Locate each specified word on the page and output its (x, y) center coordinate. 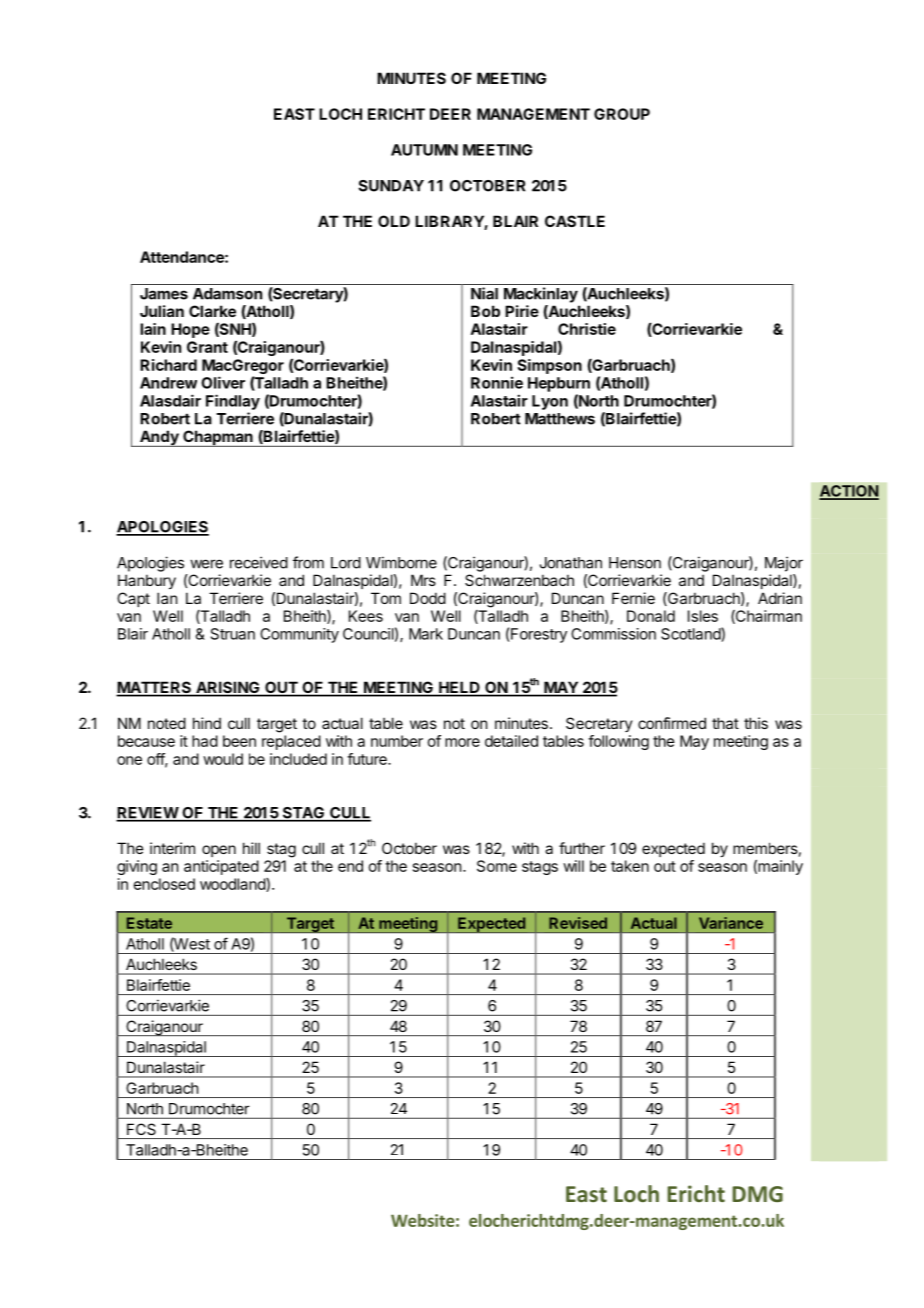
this (756, 723)
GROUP (622, 114)
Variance (731, 923)
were (206, 564)
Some (497, 866)
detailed (511, 741)
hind (207, 723)
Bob (485, 311)
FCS (141, 1129)
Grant (207, 347)
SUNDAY (391, 186)
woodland (233, 885)
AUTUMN (424, 150)
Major (784, 564)
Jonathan (571, 563)
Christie (587, 329)
